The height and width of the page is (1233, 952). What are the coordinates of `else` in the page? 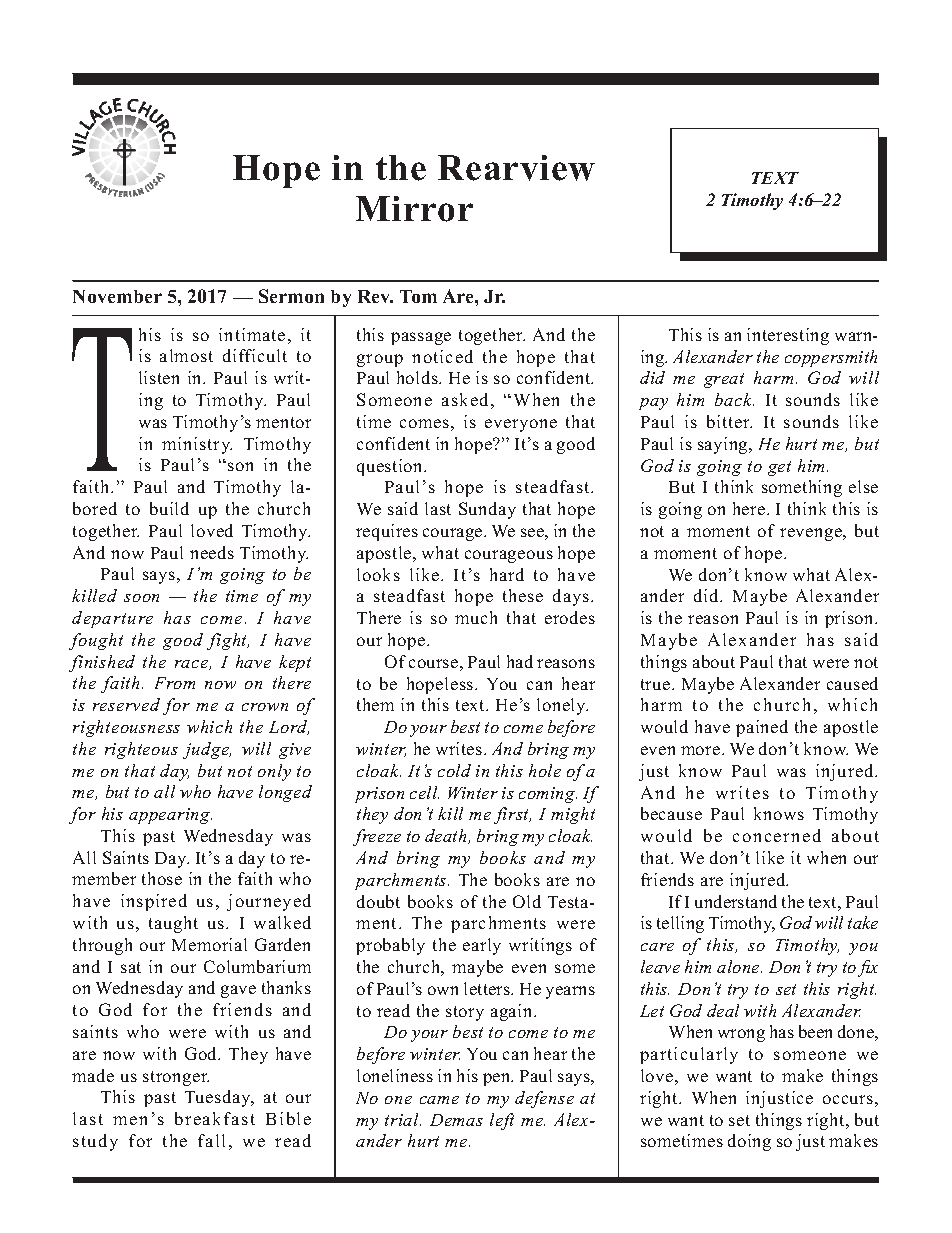 It's located at (863, 486).
